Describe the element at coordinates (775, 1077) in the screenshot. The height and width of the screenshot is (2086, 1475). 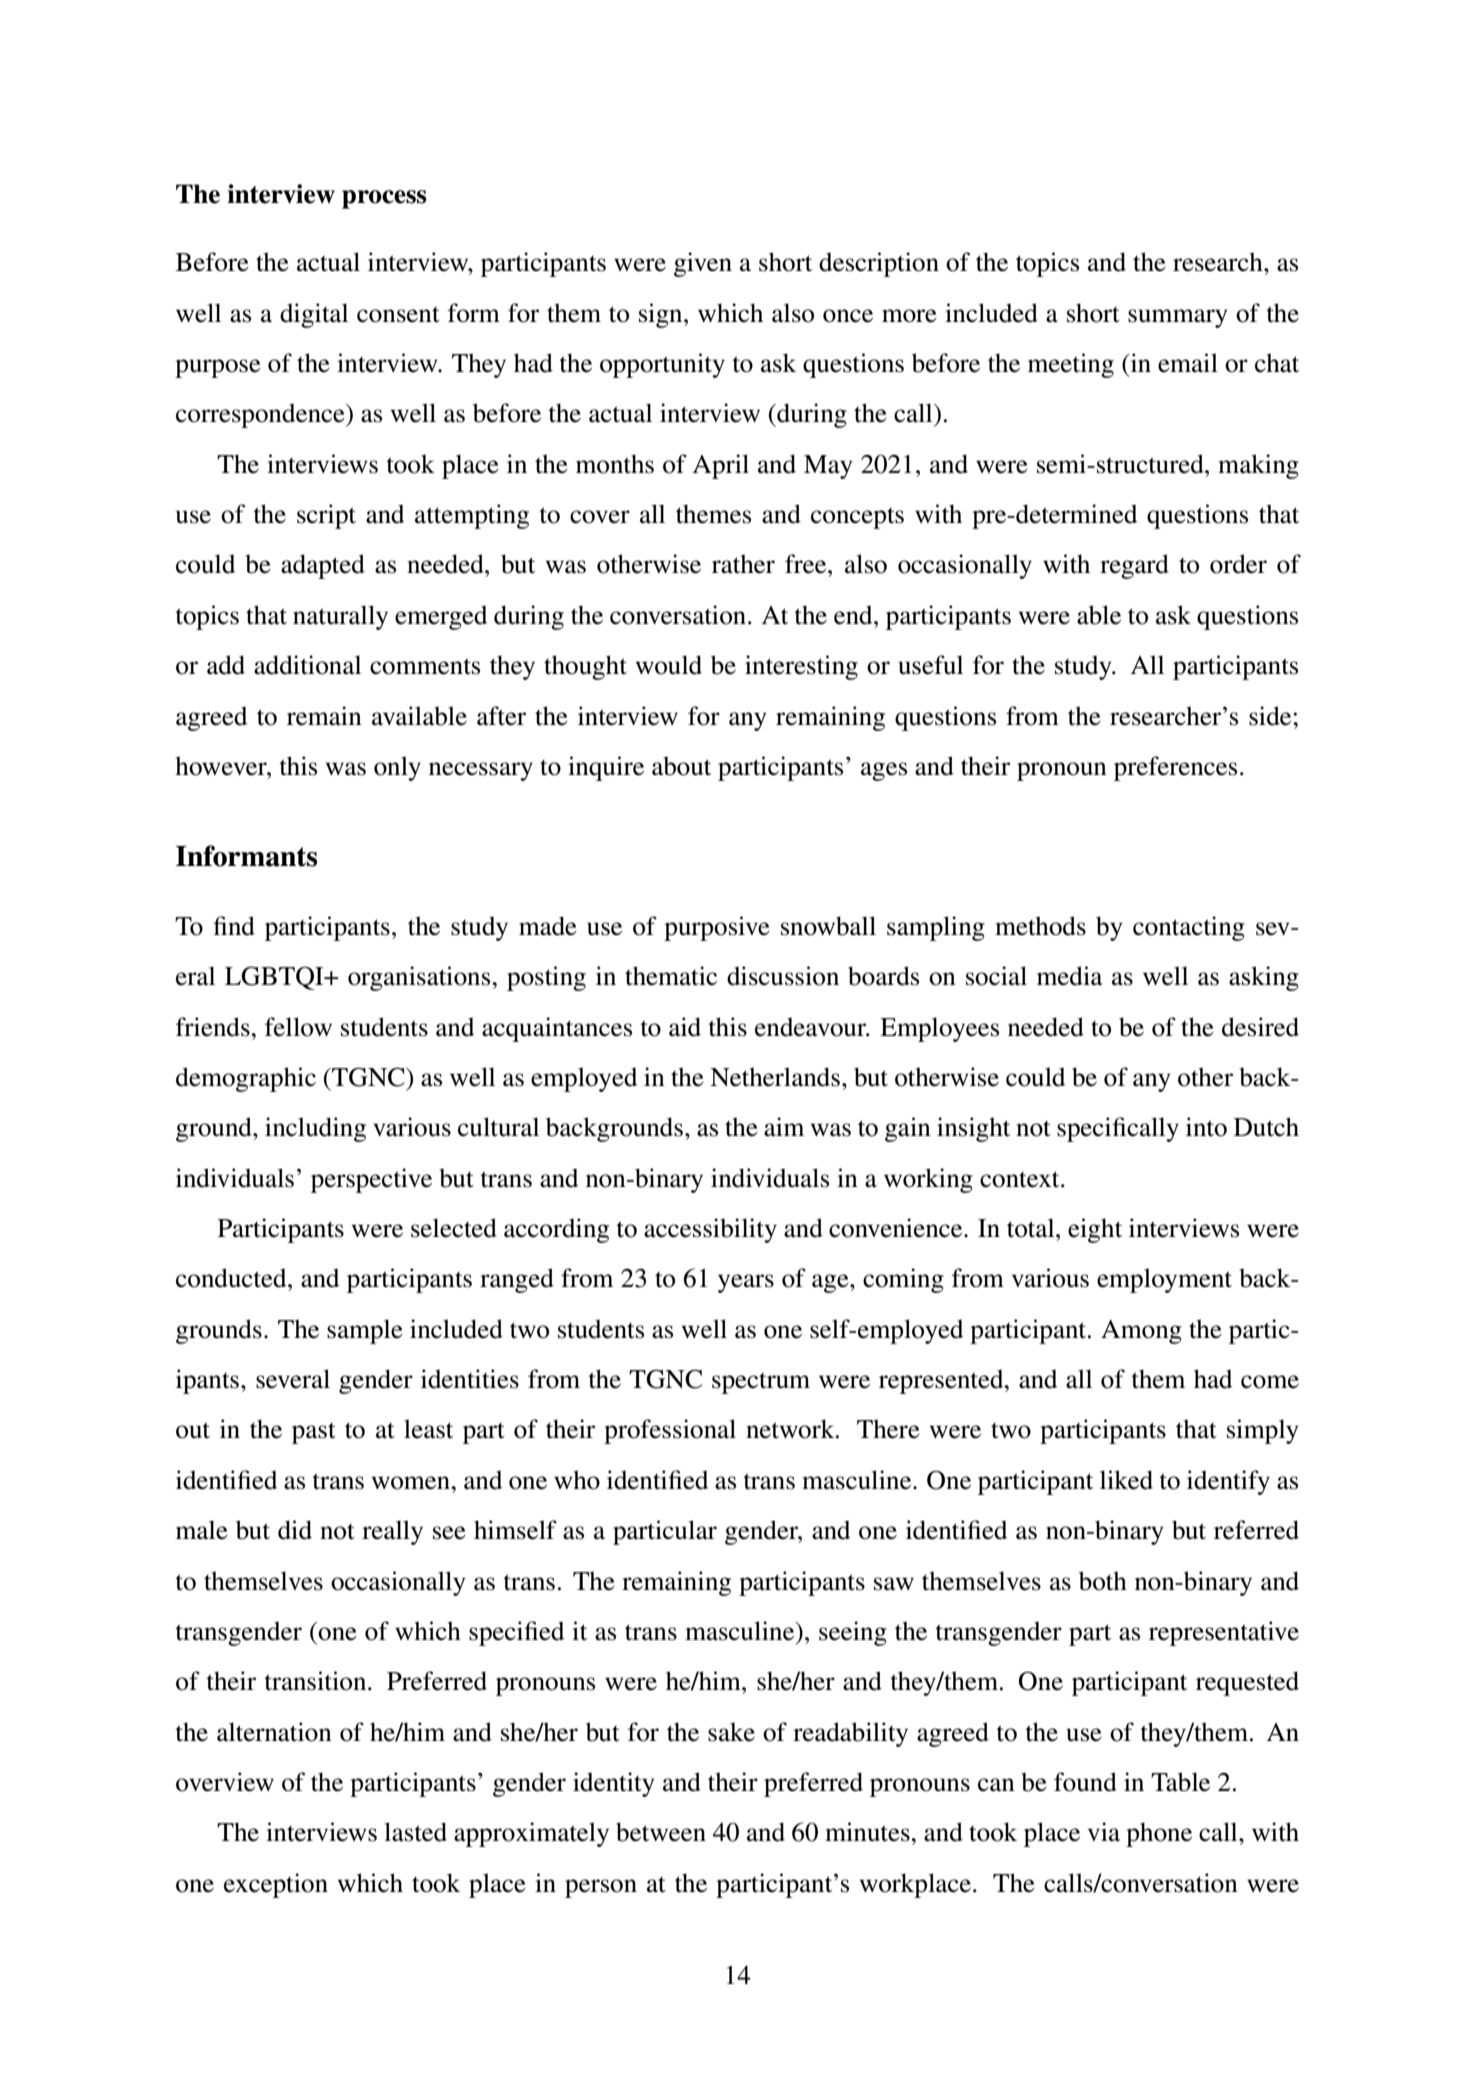
I see `Netherlands` at that location.
